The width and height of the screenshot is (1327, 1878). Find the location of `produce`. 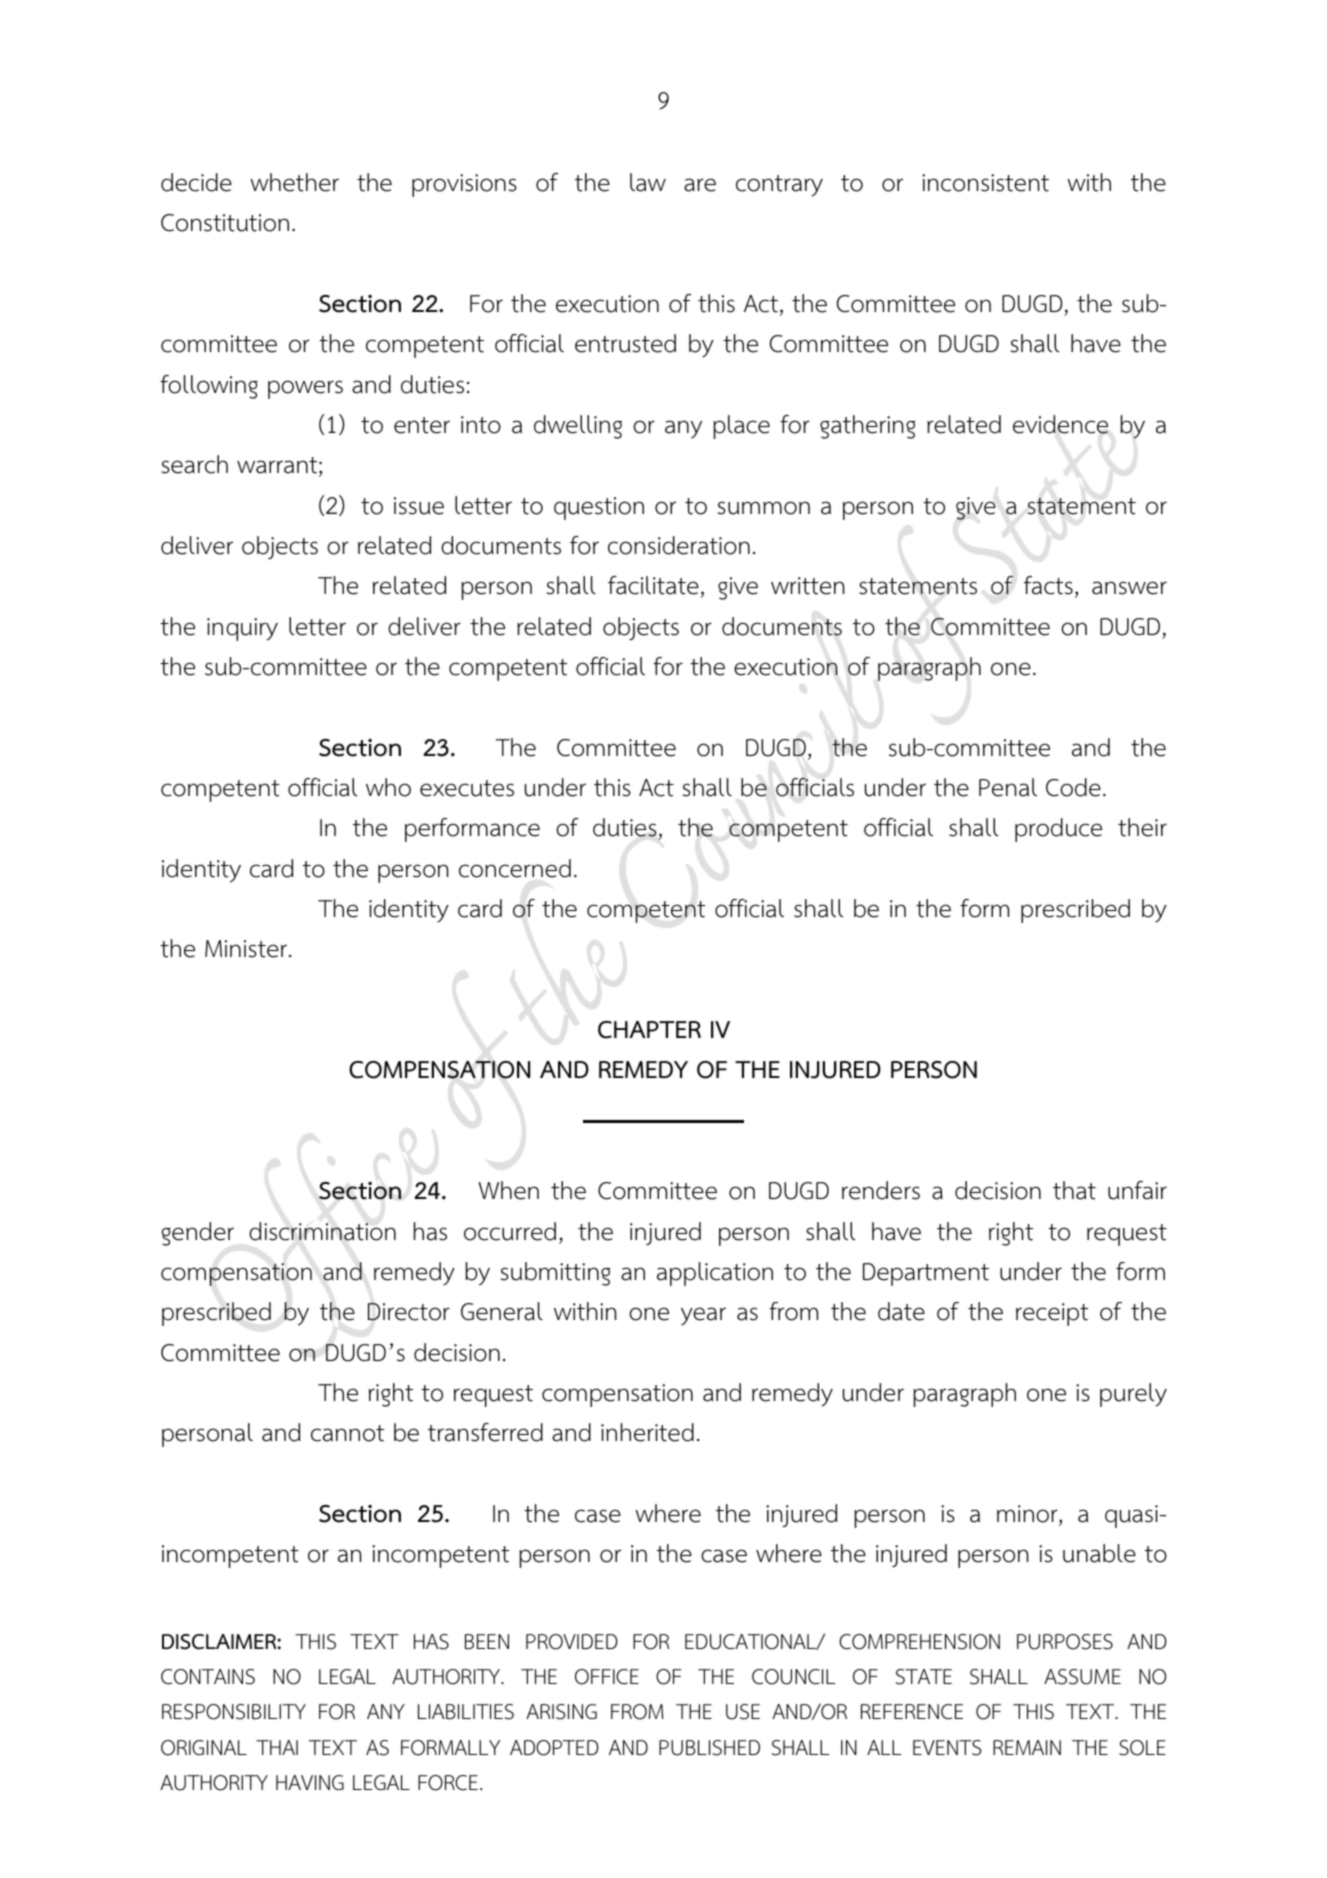

produce is located at coordinates (1058, 830).
